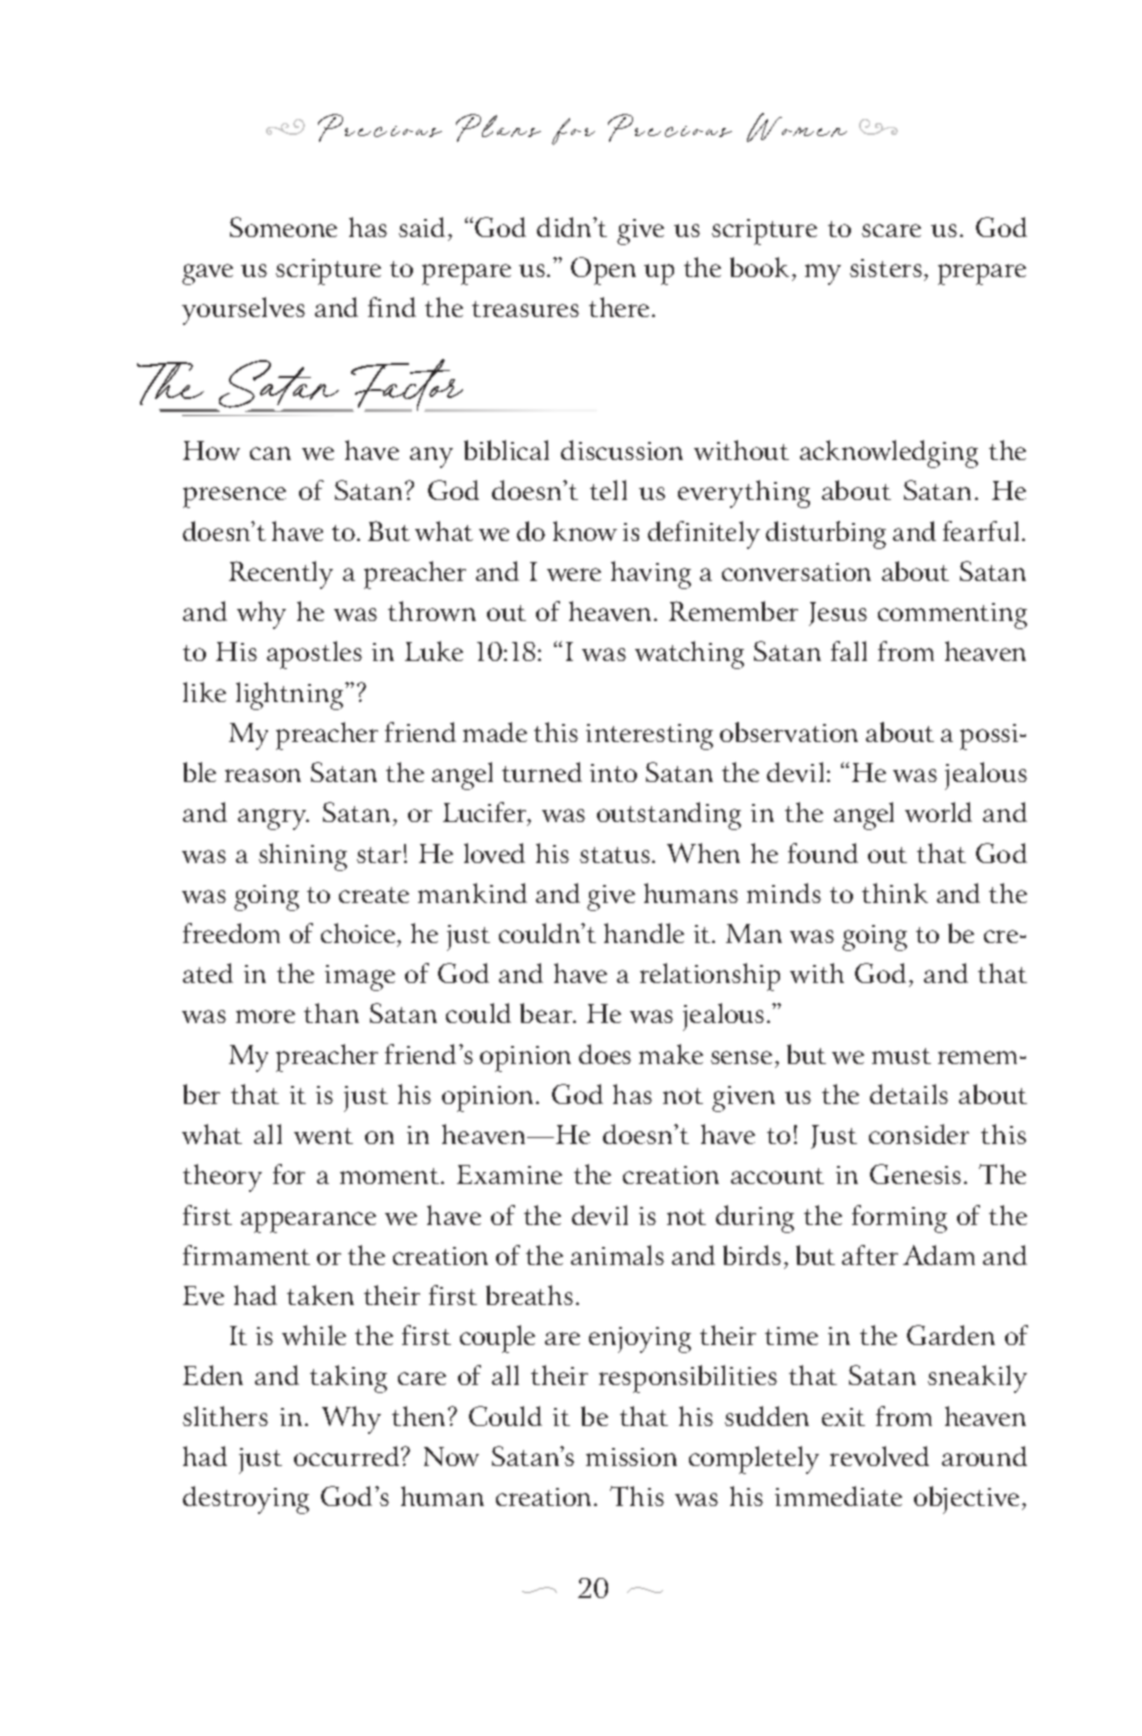 The width and height of the document is (1142, 1736). Describe the element at coordinates (849, 651) in the document. I see `fall` at that location.
